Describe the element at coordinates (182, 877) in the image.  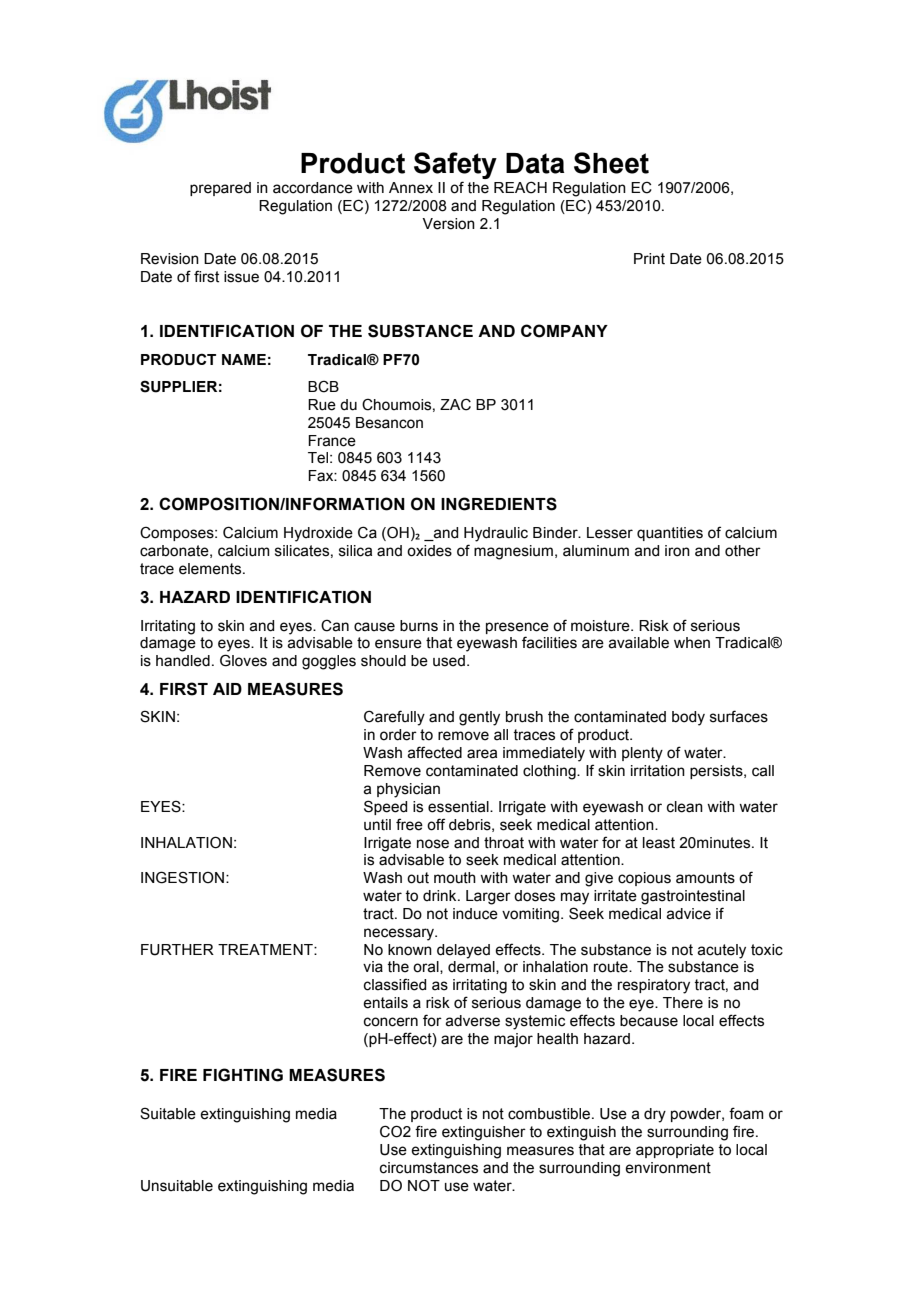
I see `INGESTION` at that location.
